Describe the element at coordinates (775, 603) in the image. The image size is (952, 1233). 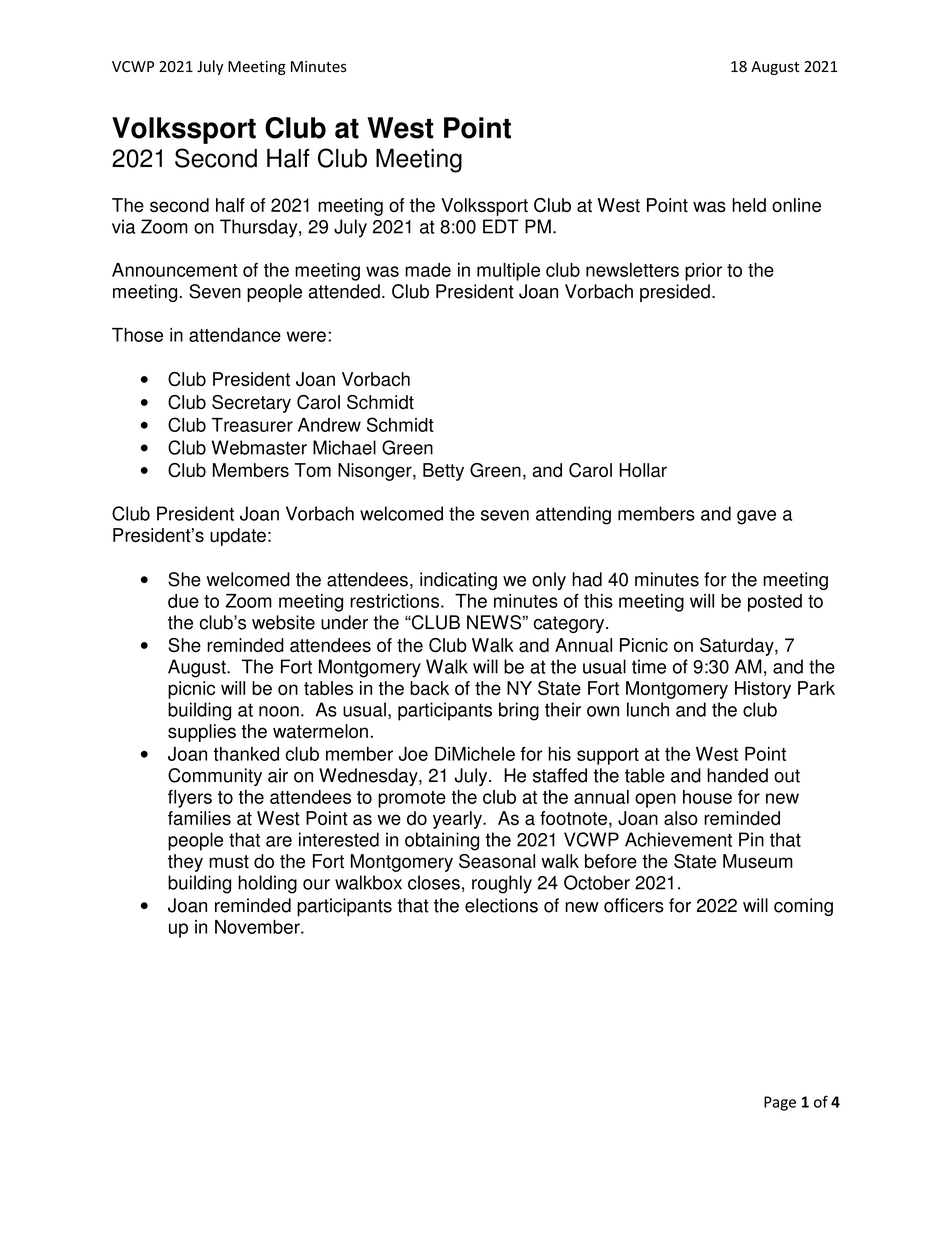
I see `posted` at that location.
